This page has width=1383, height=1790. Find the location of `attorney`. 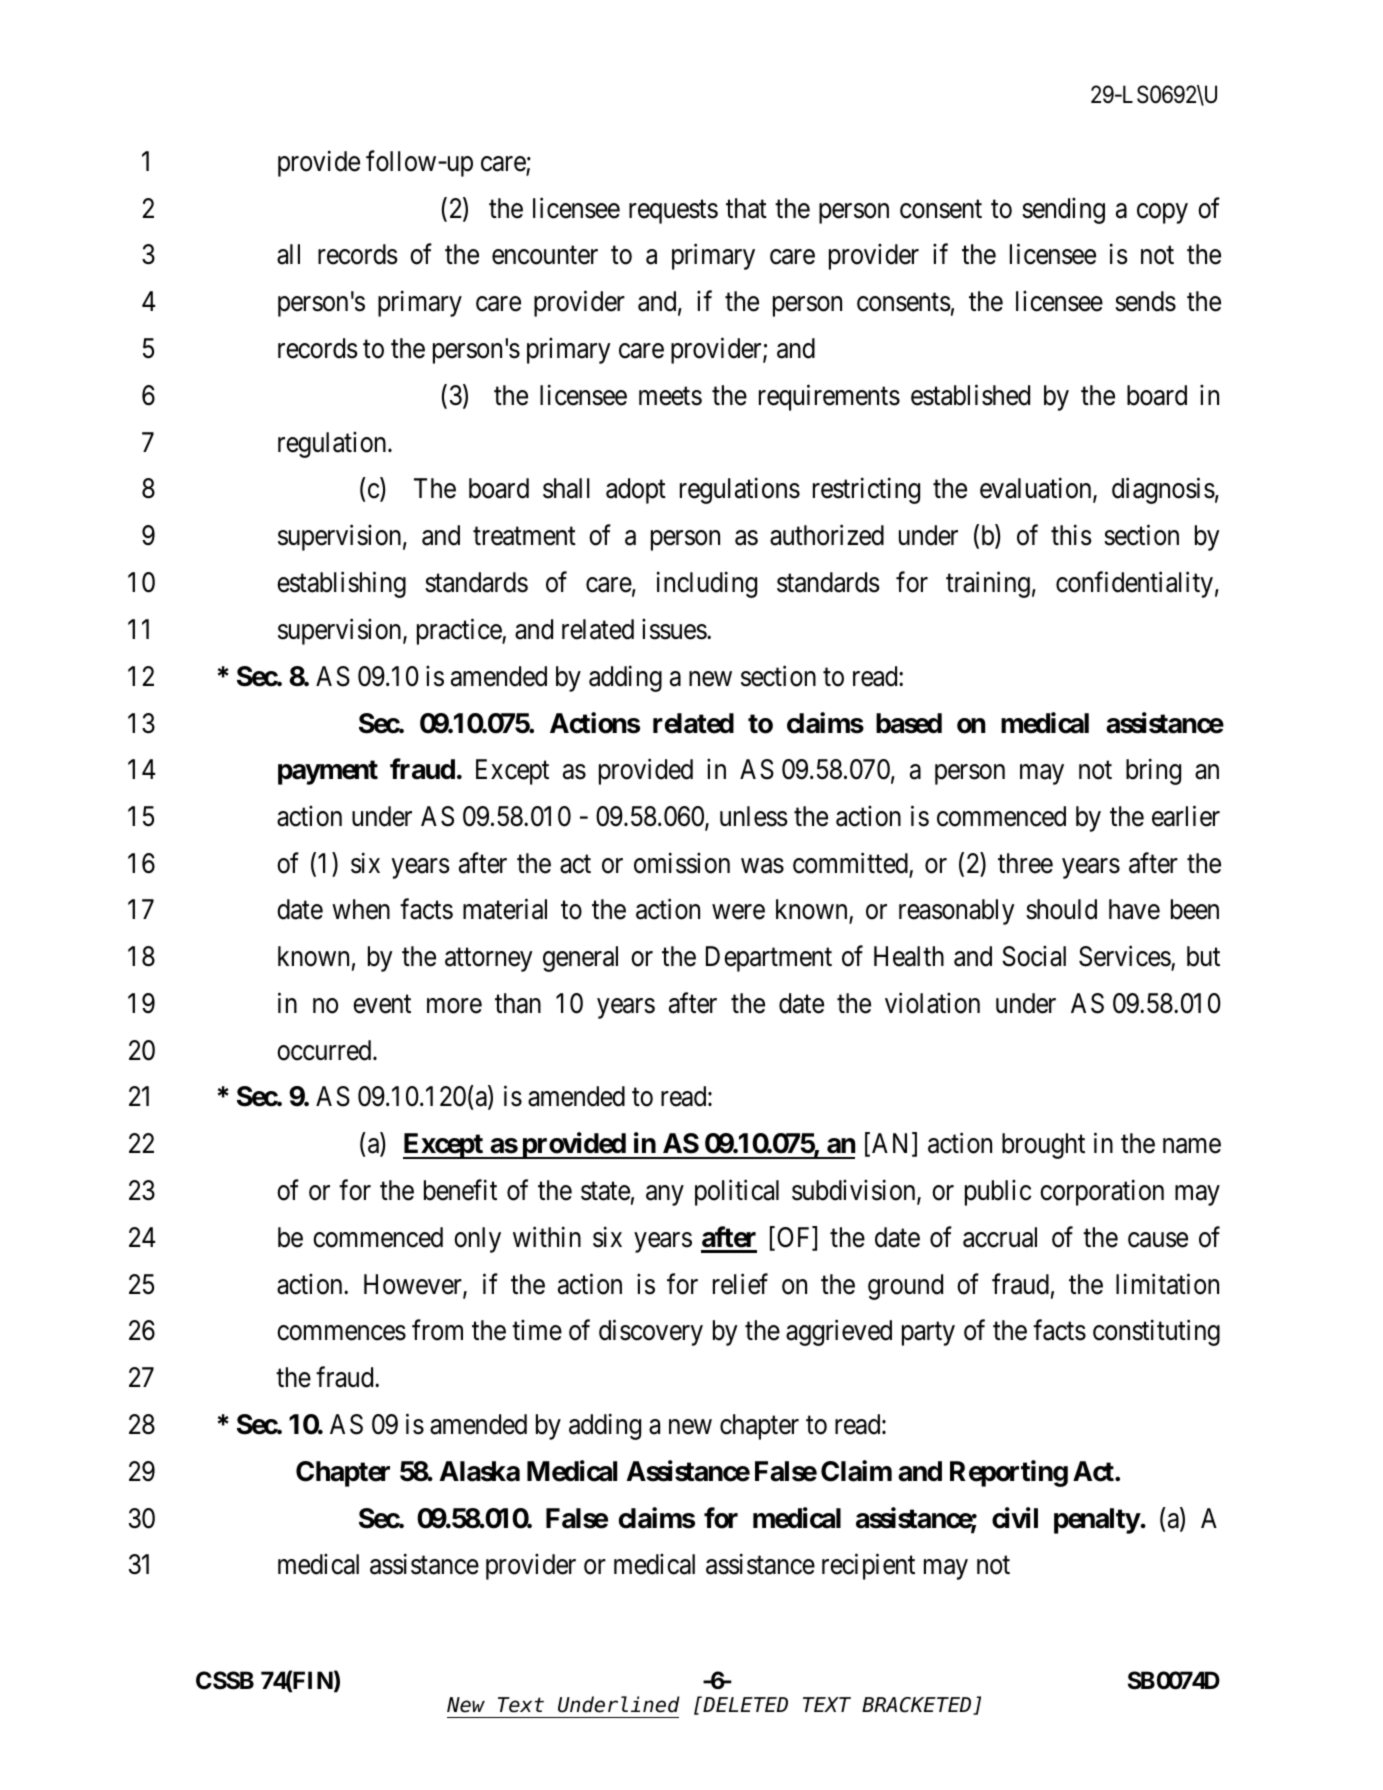

attorney is located at coordinates (489, 960).
